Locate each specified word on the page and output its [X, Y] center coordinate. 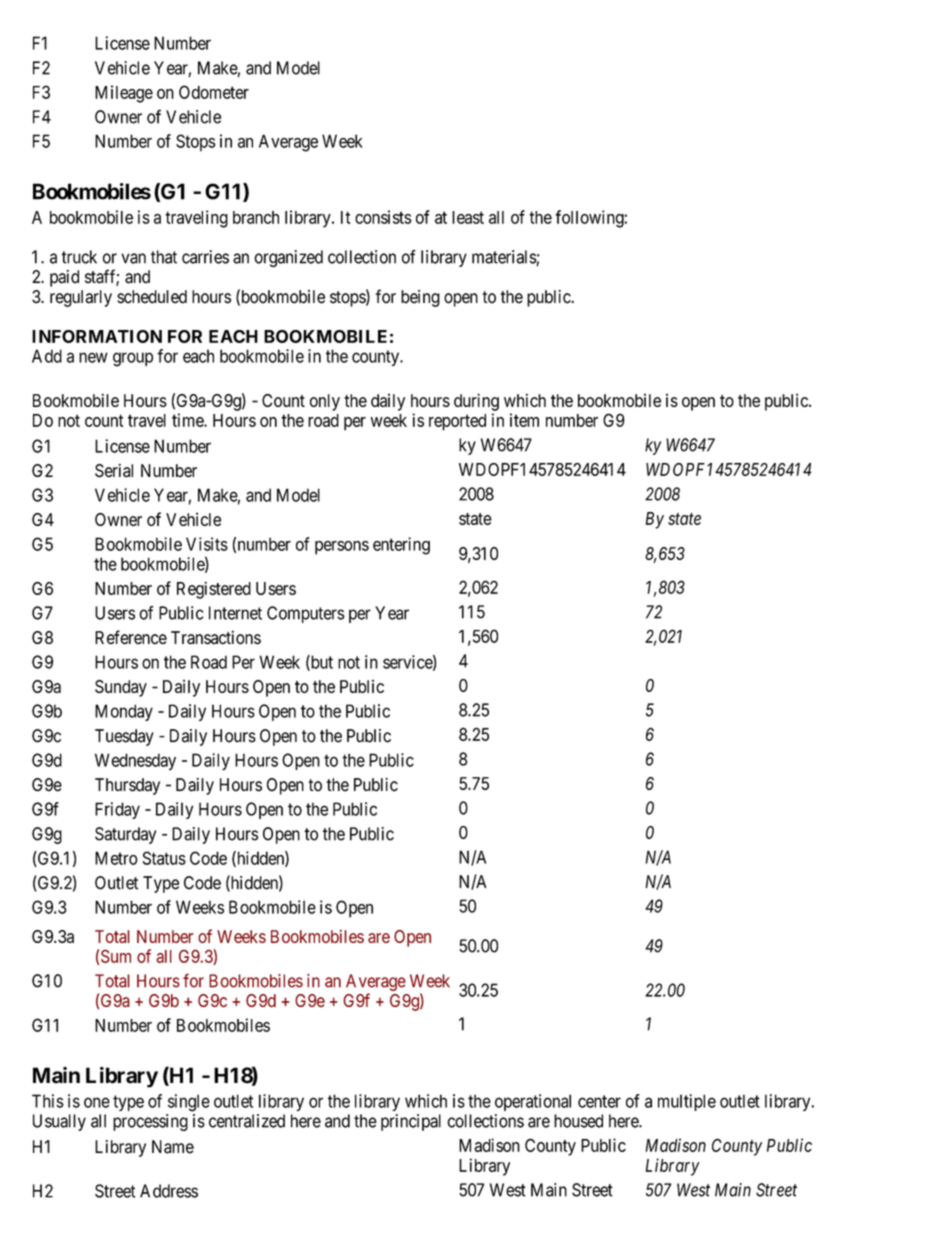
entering [401, 546]
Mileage [124, 94]
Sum [116, 956]
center [599, 1101]
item [524, 420]
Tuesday [124, 737]
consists [383, 217]
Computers [306, 614]
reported [457, 422]
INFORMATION [97, 336]
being [420, 298]
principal [411, 1122]
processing [150, 1122]
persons [342, 548]
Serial [114, 471]
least [468, 217]
